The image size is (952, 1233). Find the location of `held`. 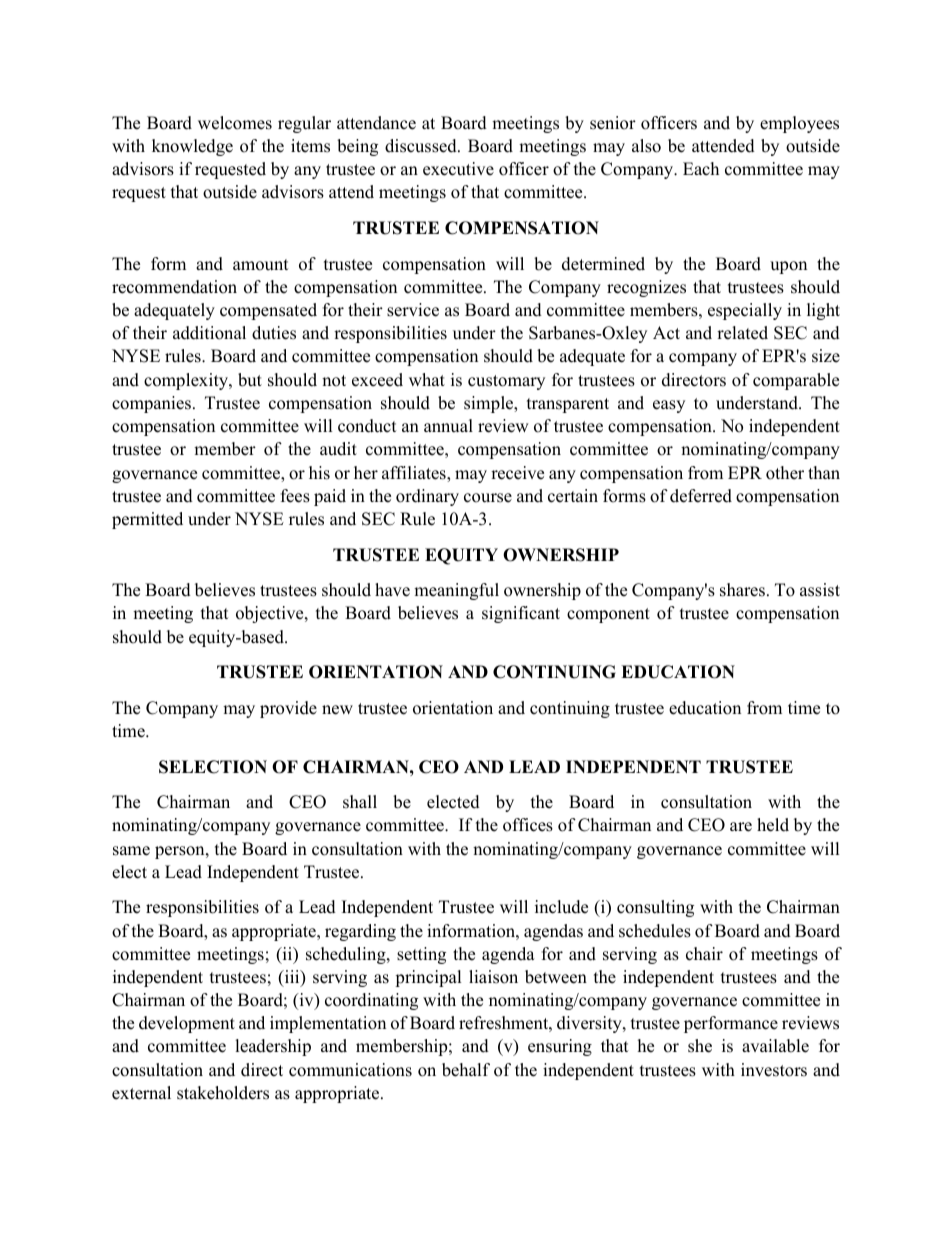

held is located at coordinates (773, 825).
